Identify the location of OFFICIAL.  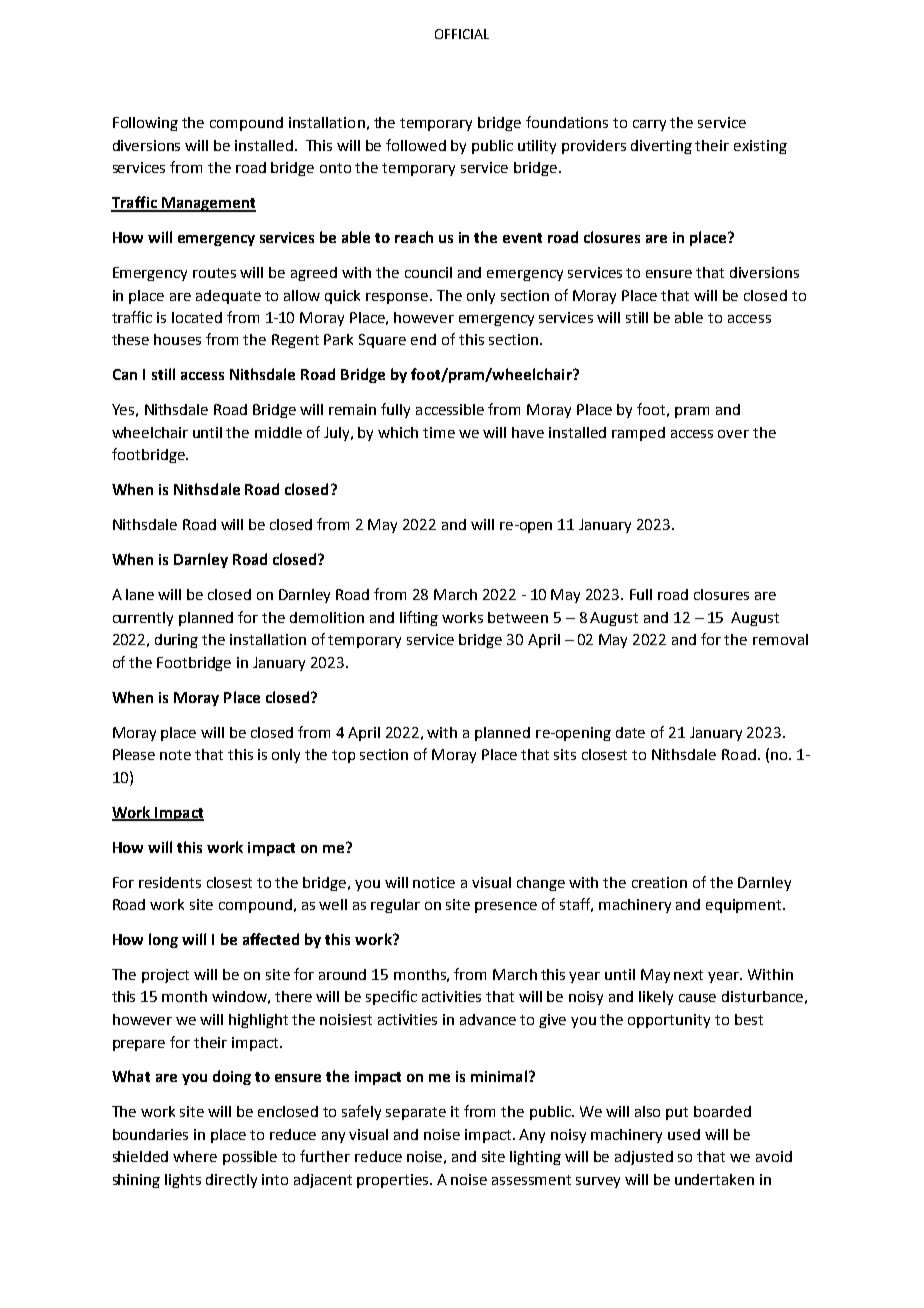
(462, 34).
